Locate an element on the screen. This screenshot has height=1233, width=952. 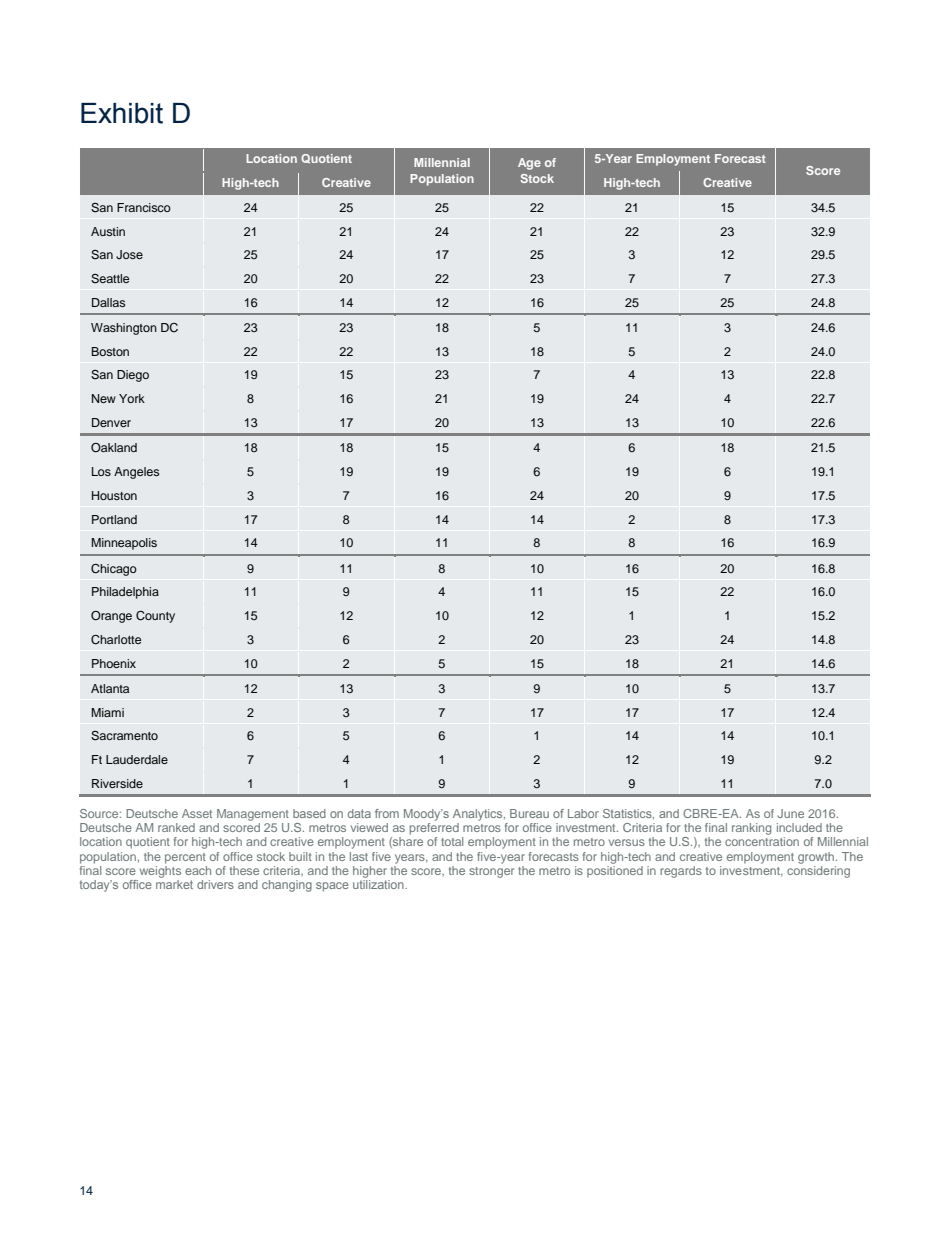
Francisco is located at coordinates (144, 207).
